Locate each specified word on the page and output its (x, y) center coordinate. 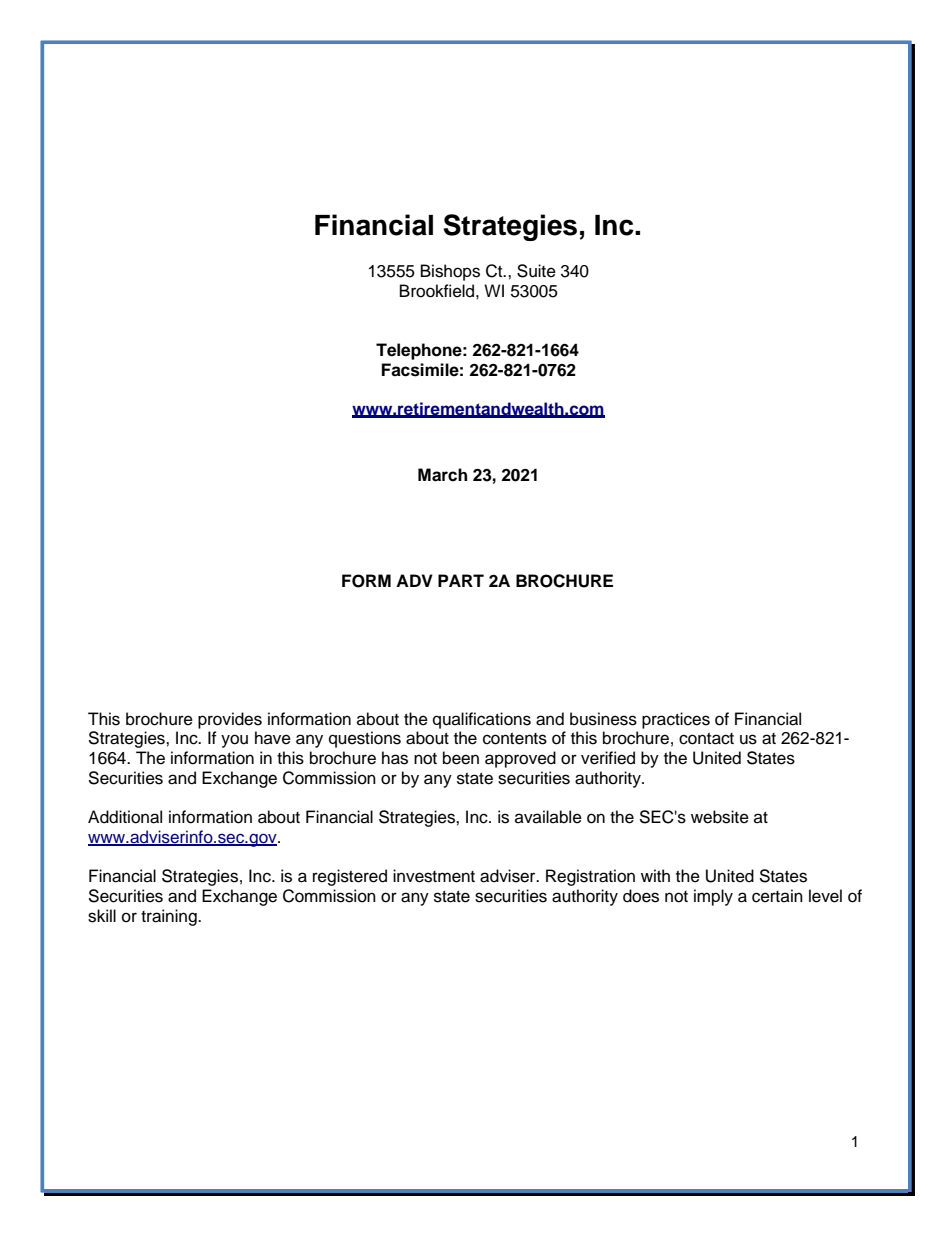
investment (434, 876)
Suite (536, 271)
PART (461, 580)
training (170, 917)
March (442, 475)
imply (713, 897)
